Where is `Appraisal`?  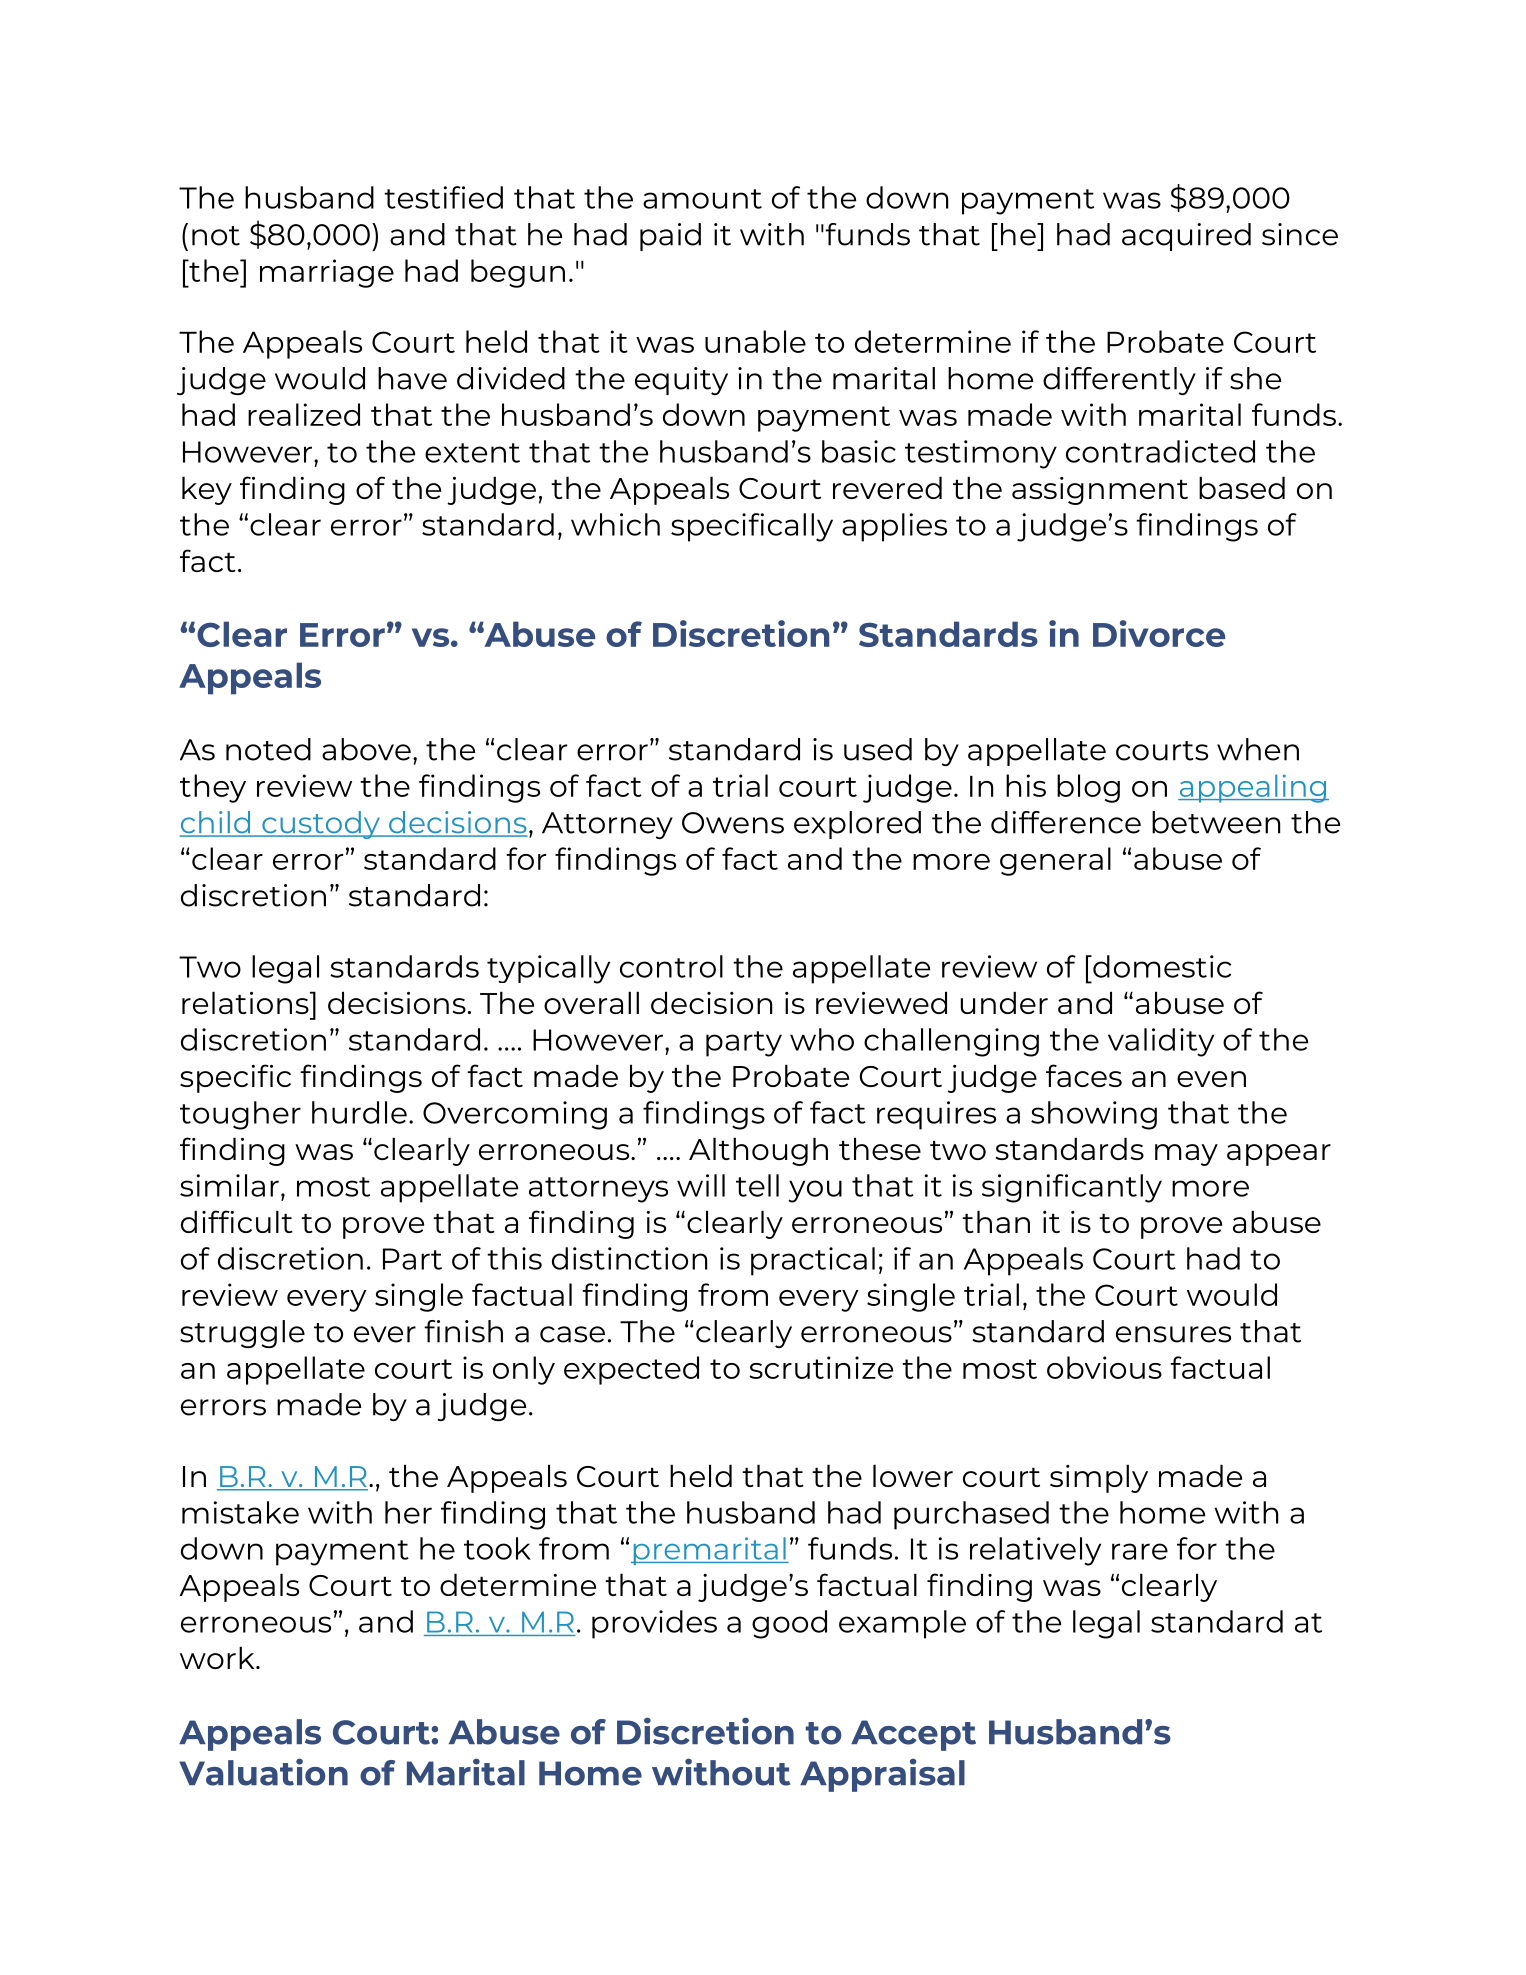
Appraisal is located at coordinates (882, 1775).
